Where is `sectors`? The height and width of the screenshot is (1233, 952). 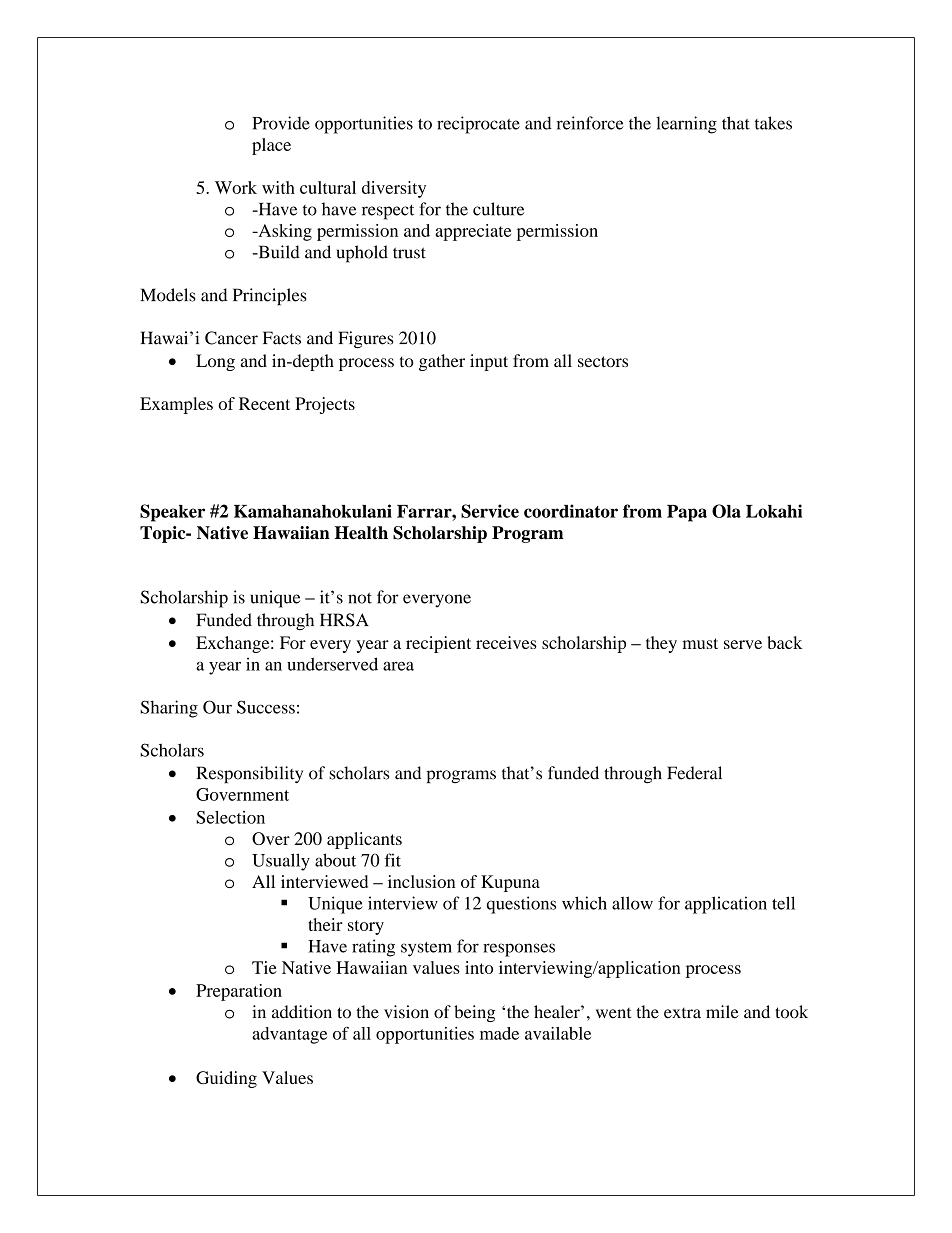 sectors is located at coordinates (603, 361).
